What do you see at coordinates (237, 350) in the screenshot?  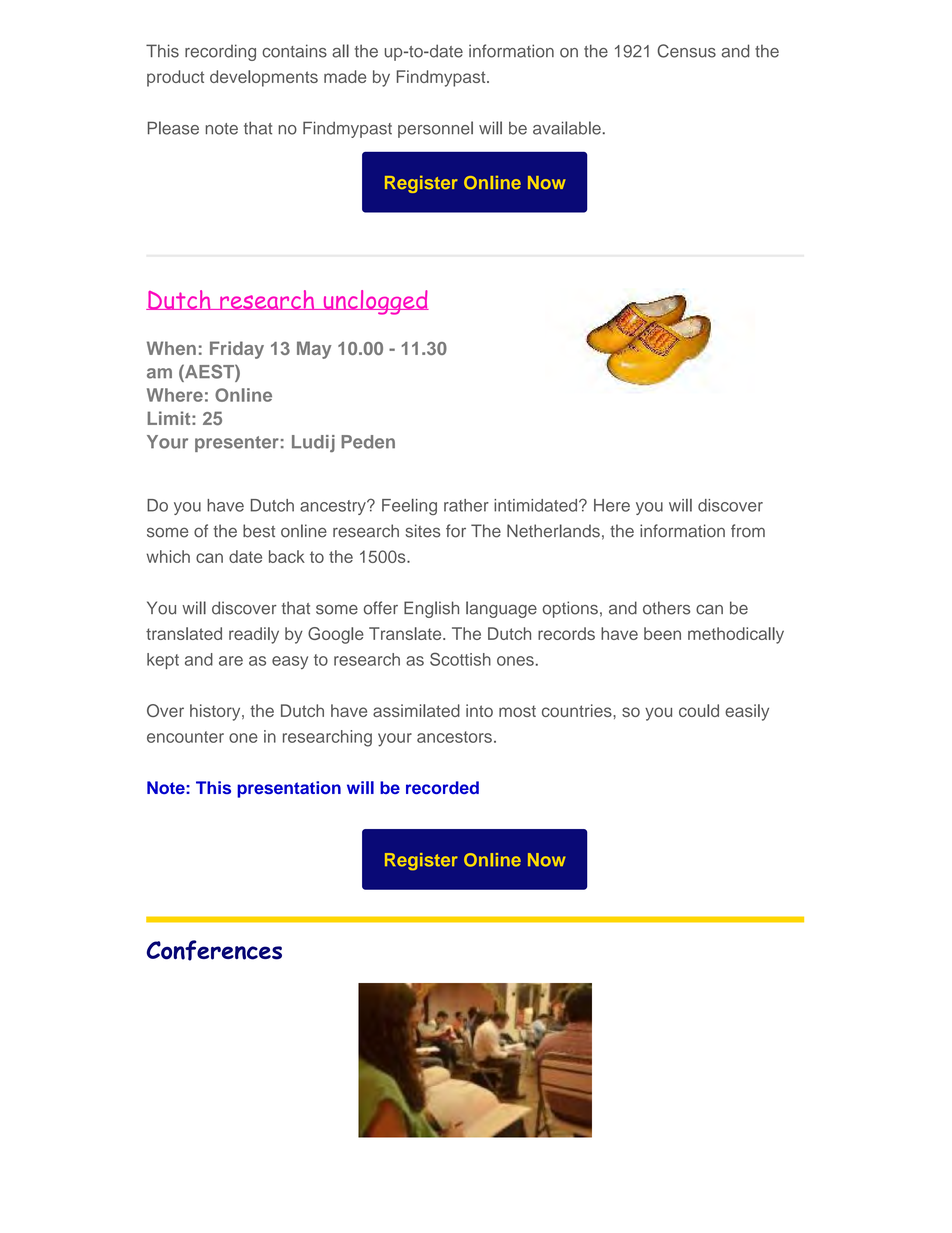 I see `Friday` at bounding box center [237, 350].
